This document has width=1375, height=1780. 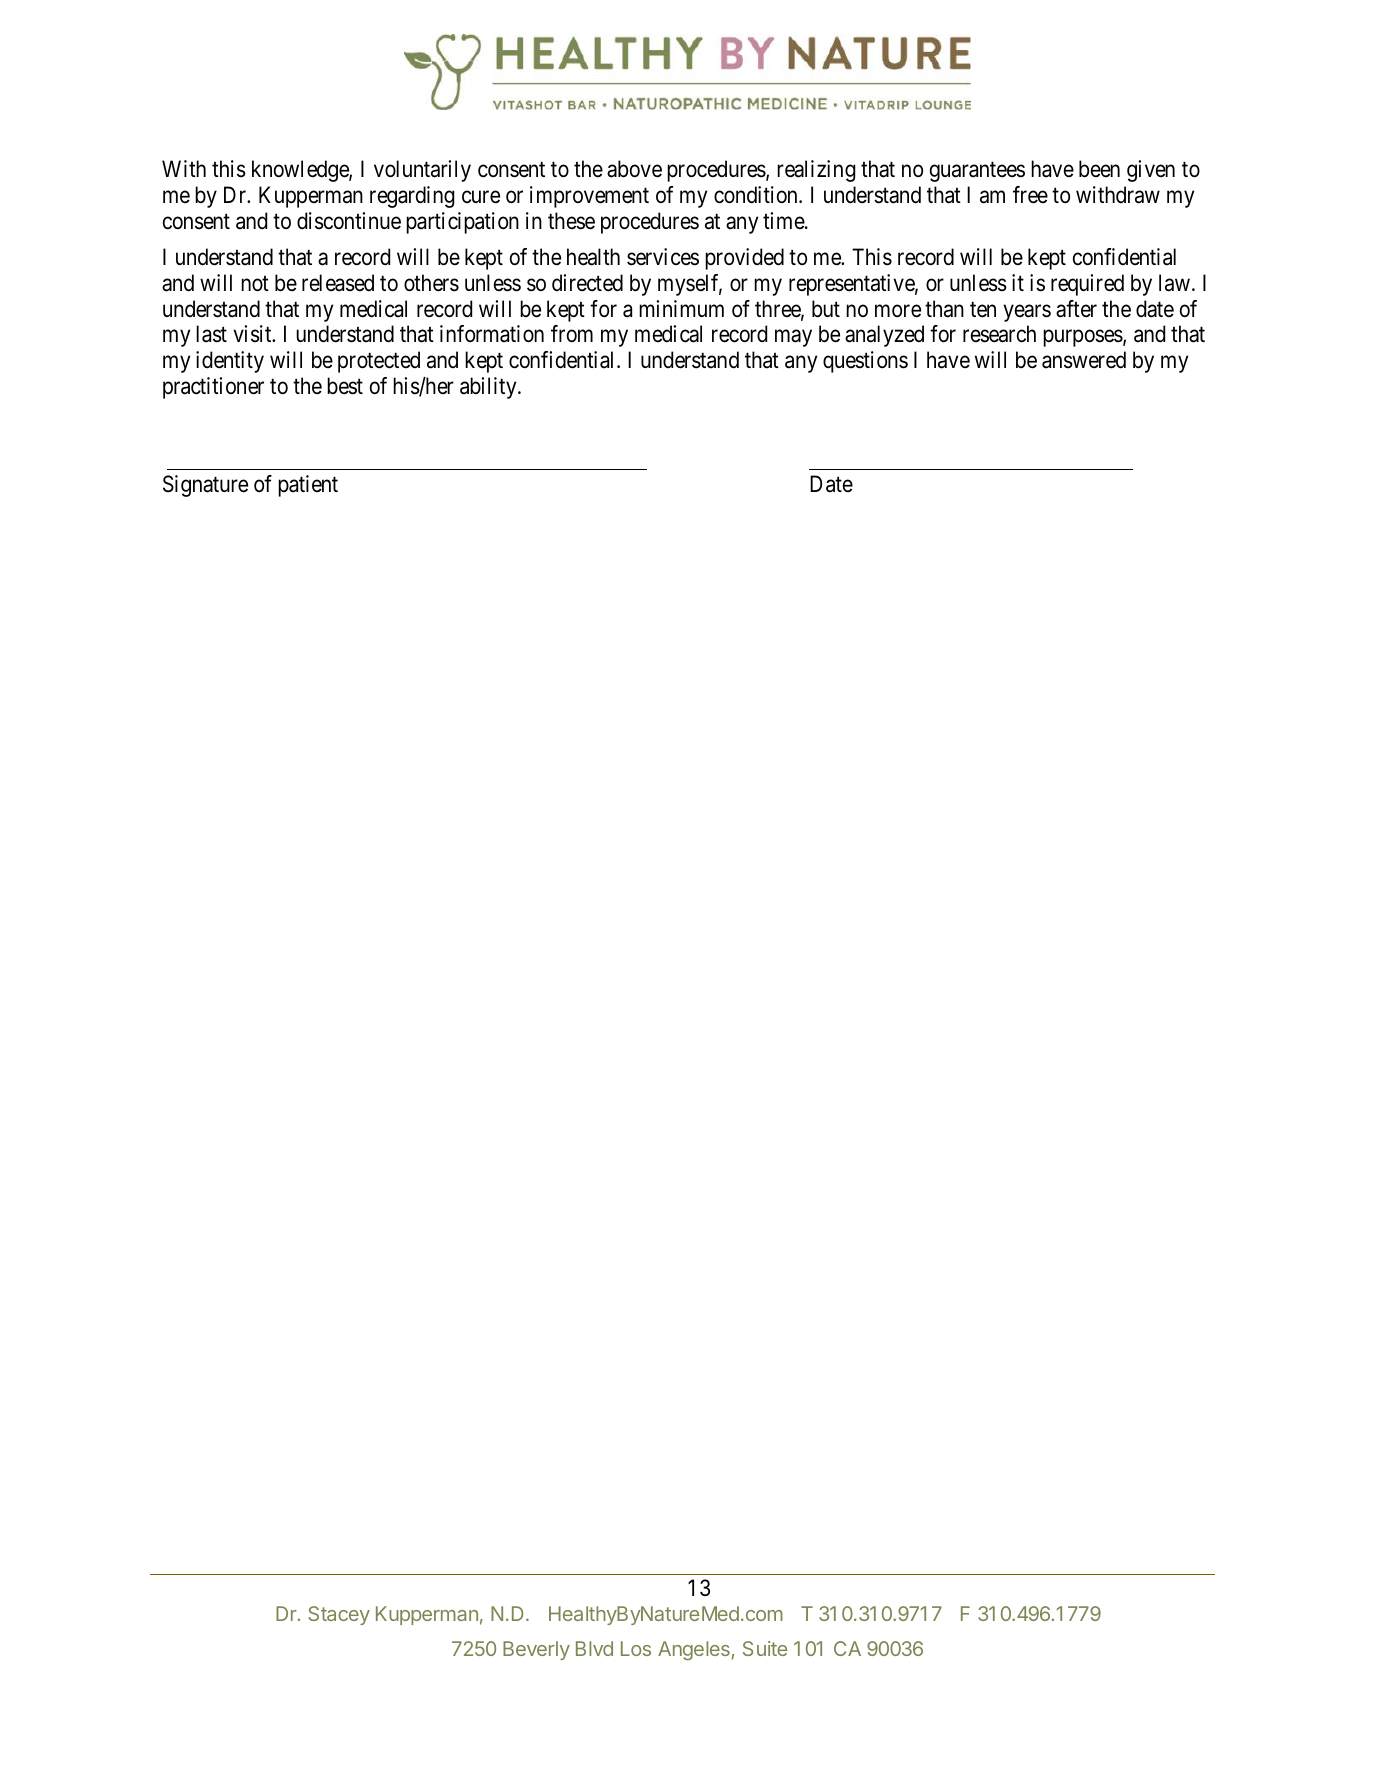 I want to click on Suite, so click(x=765, y=1648).
